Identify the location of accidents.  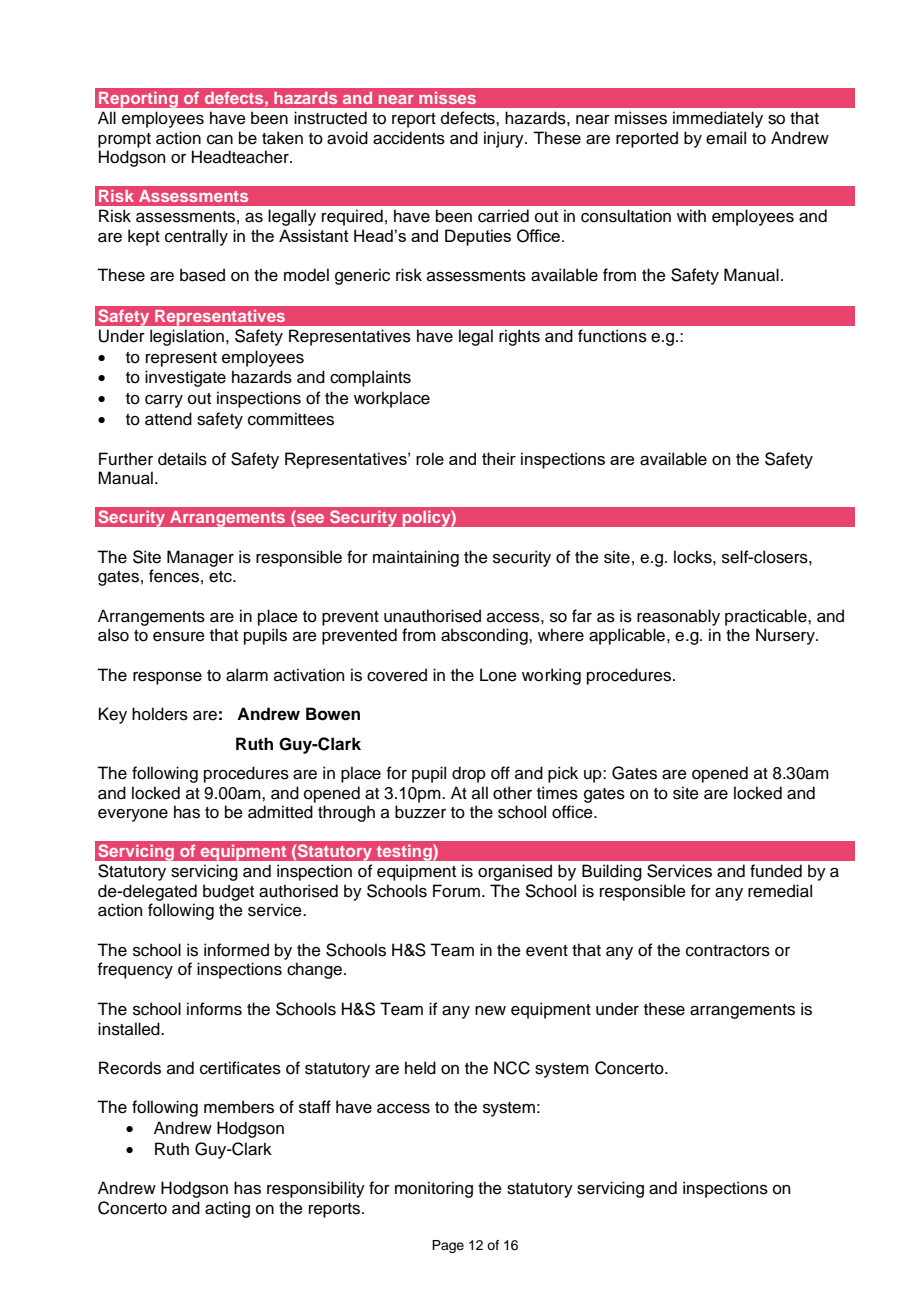
(409, 138).
